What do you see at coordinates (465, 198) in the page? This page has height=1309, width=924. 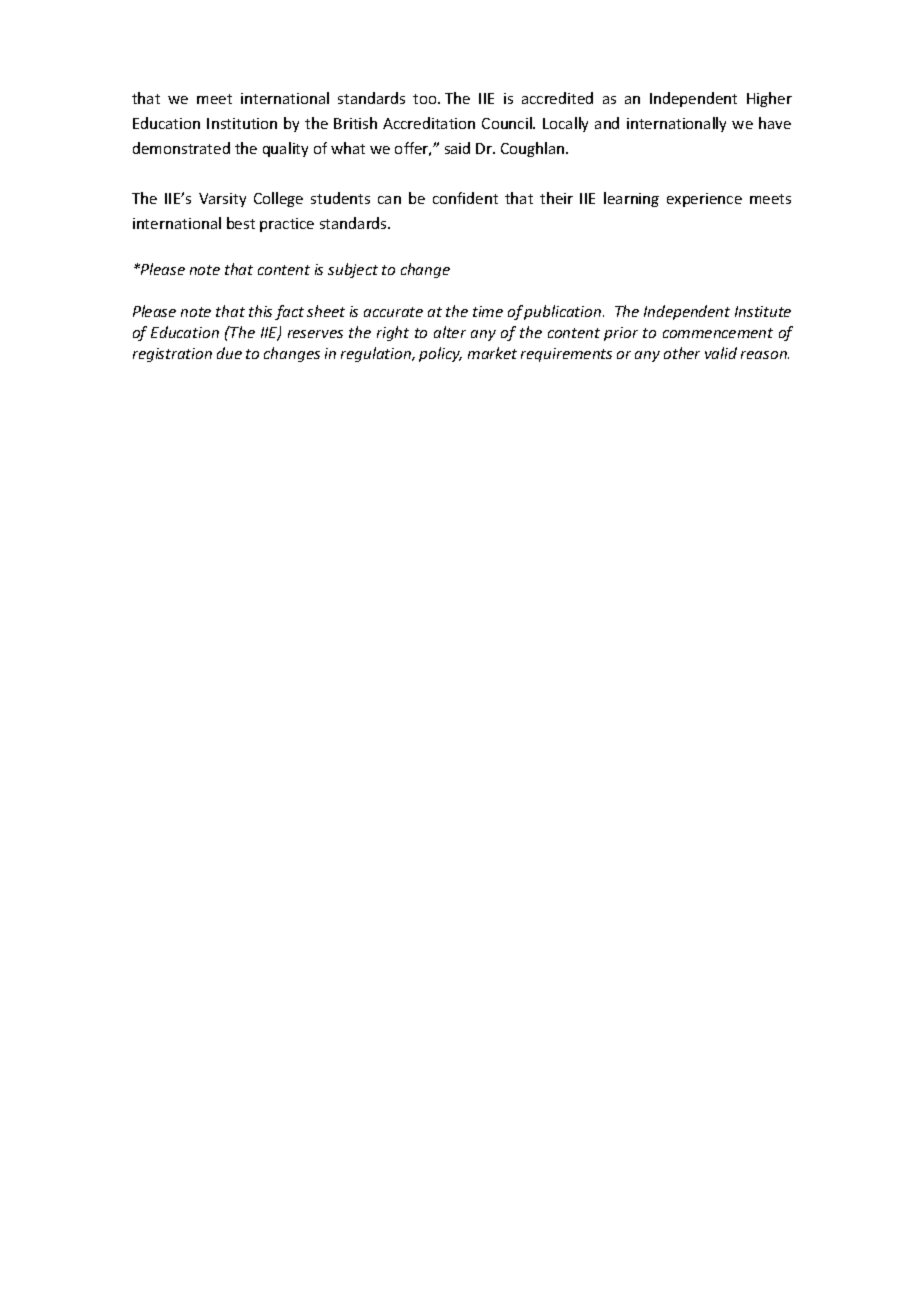 I see `confident` at bounding box center [465, 198].
